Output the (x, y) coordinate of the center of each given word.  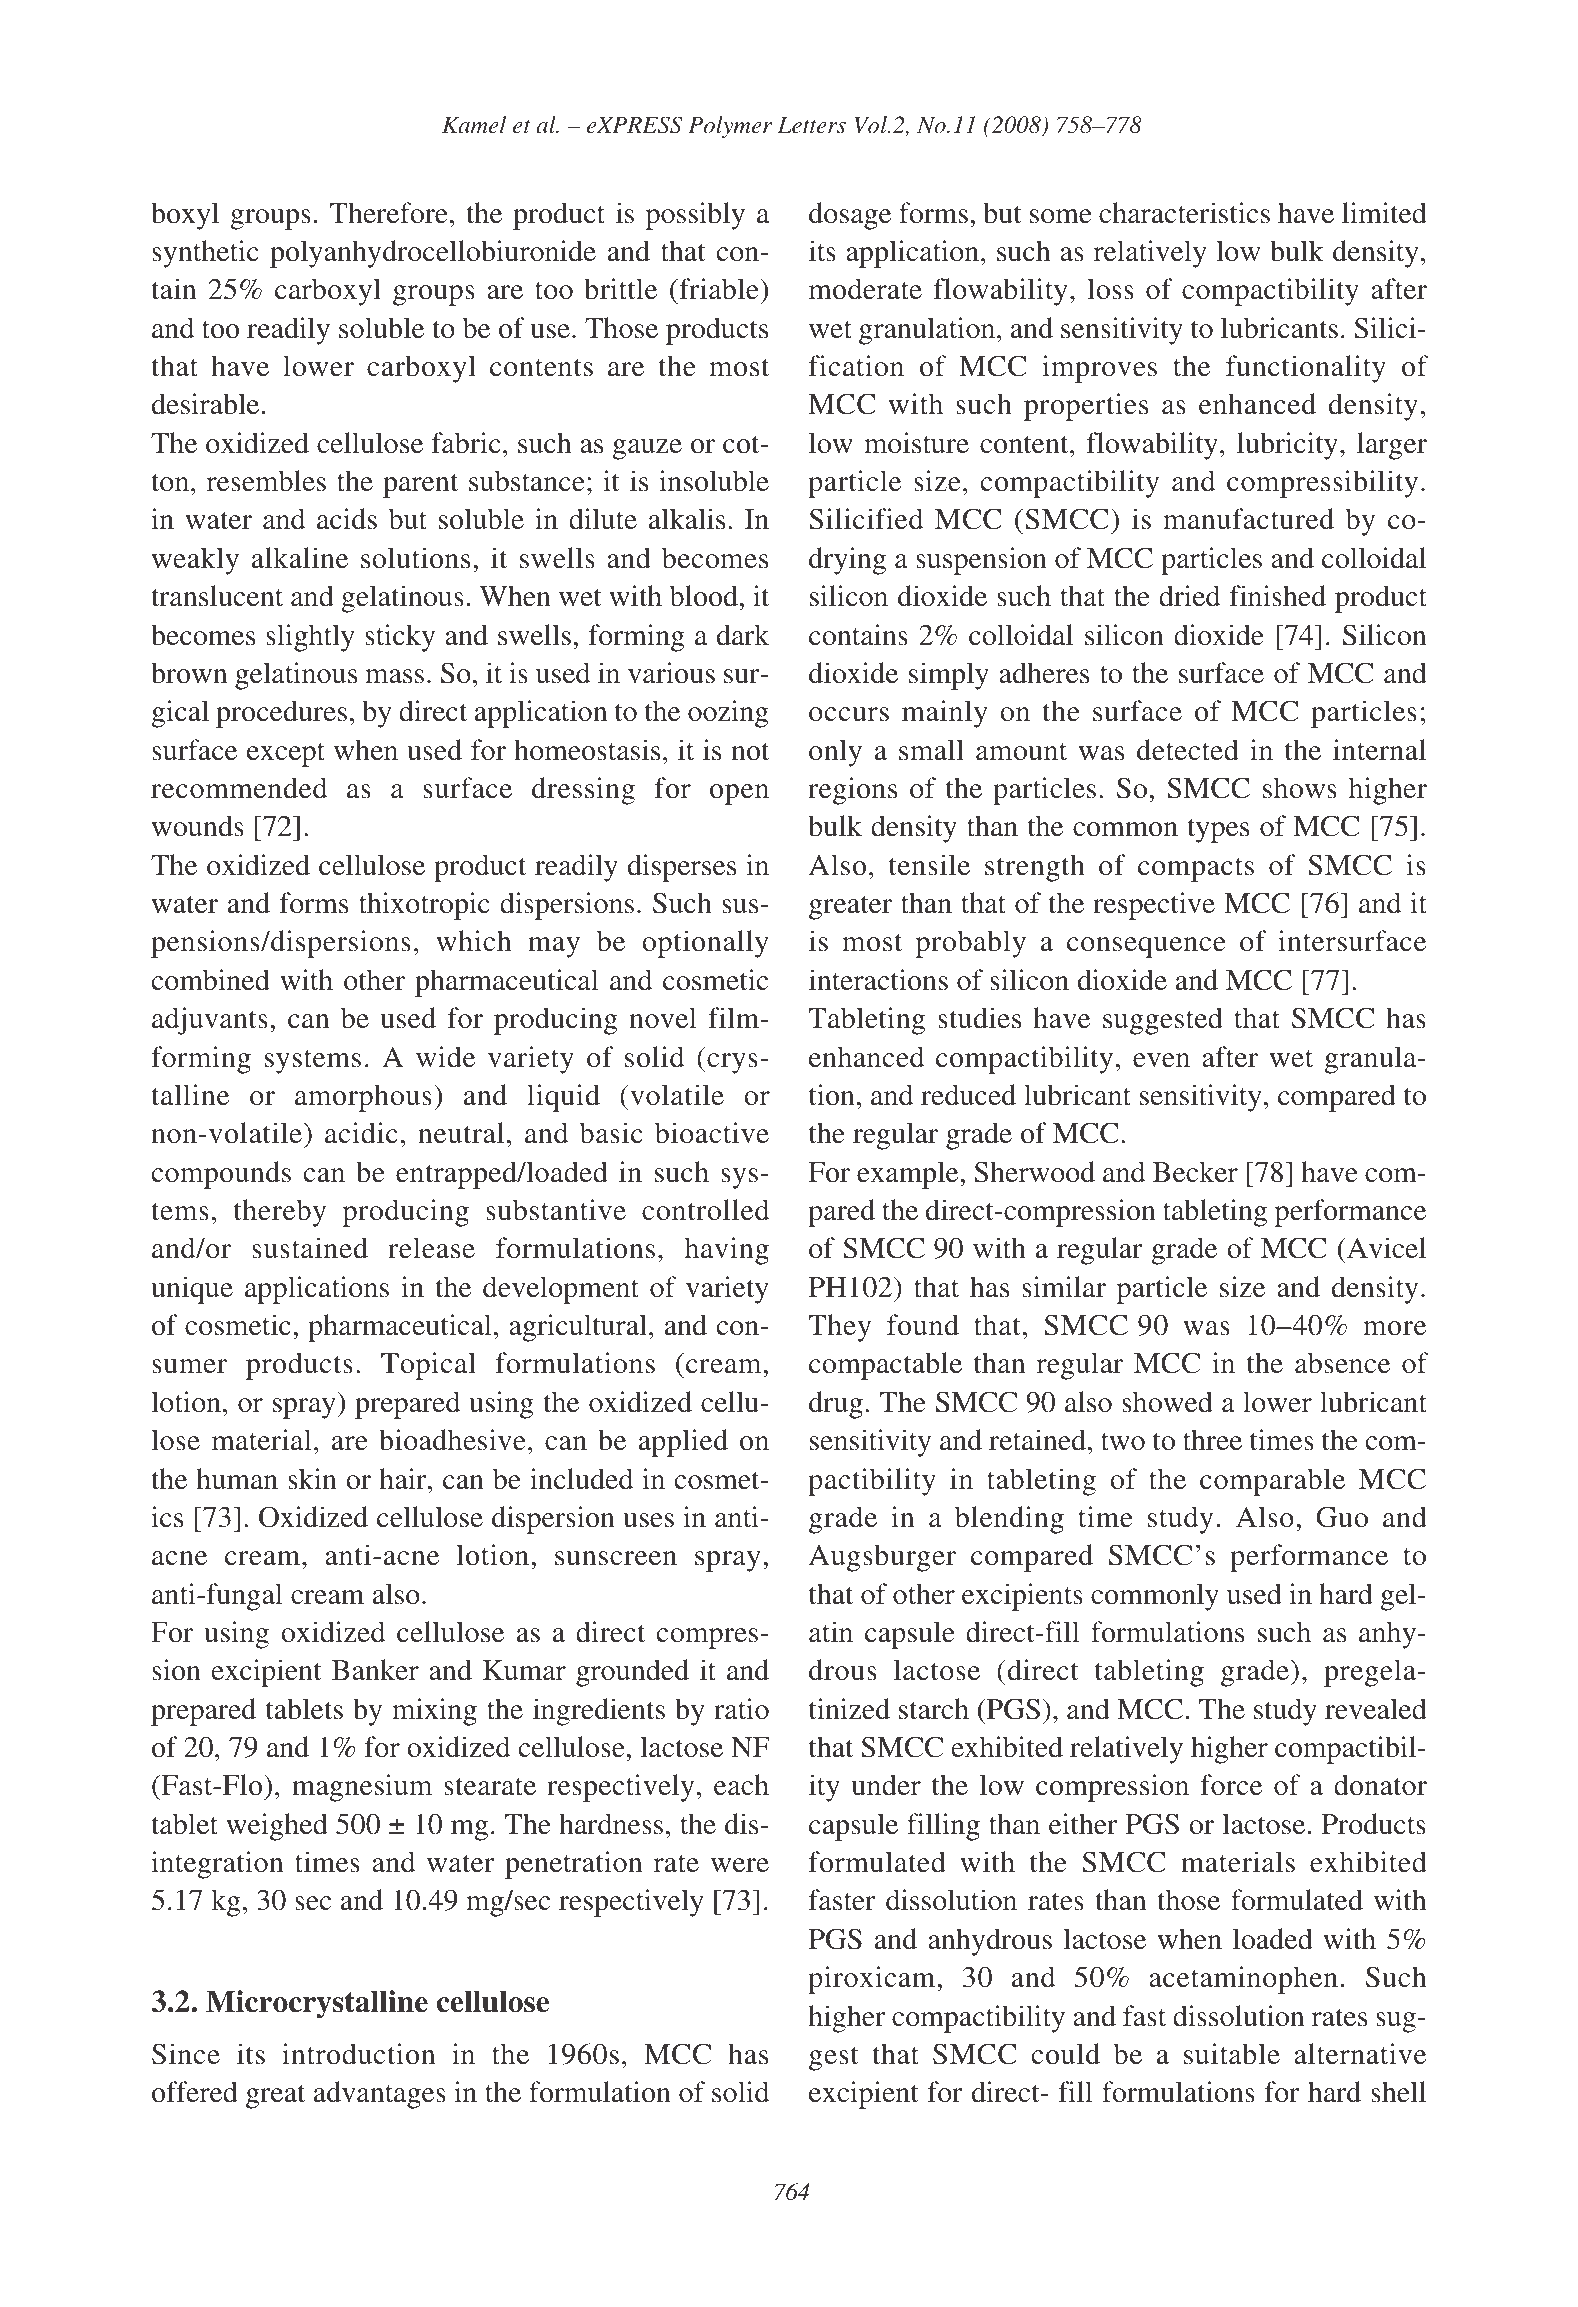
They (840, 1328)
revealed (1376, 1709)
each (741, 1785)
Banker (375, 1670)
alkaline (300, 558)
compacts (1196, 870)
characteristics (1184, 213)
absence (1342, 1363)
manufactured (1248, 519)
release (431, 1248)
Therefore (389, 213)
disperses (682, 868)
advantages (380, 2095)
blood (705, 596)
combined (210, 980)
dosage (850, 216)
